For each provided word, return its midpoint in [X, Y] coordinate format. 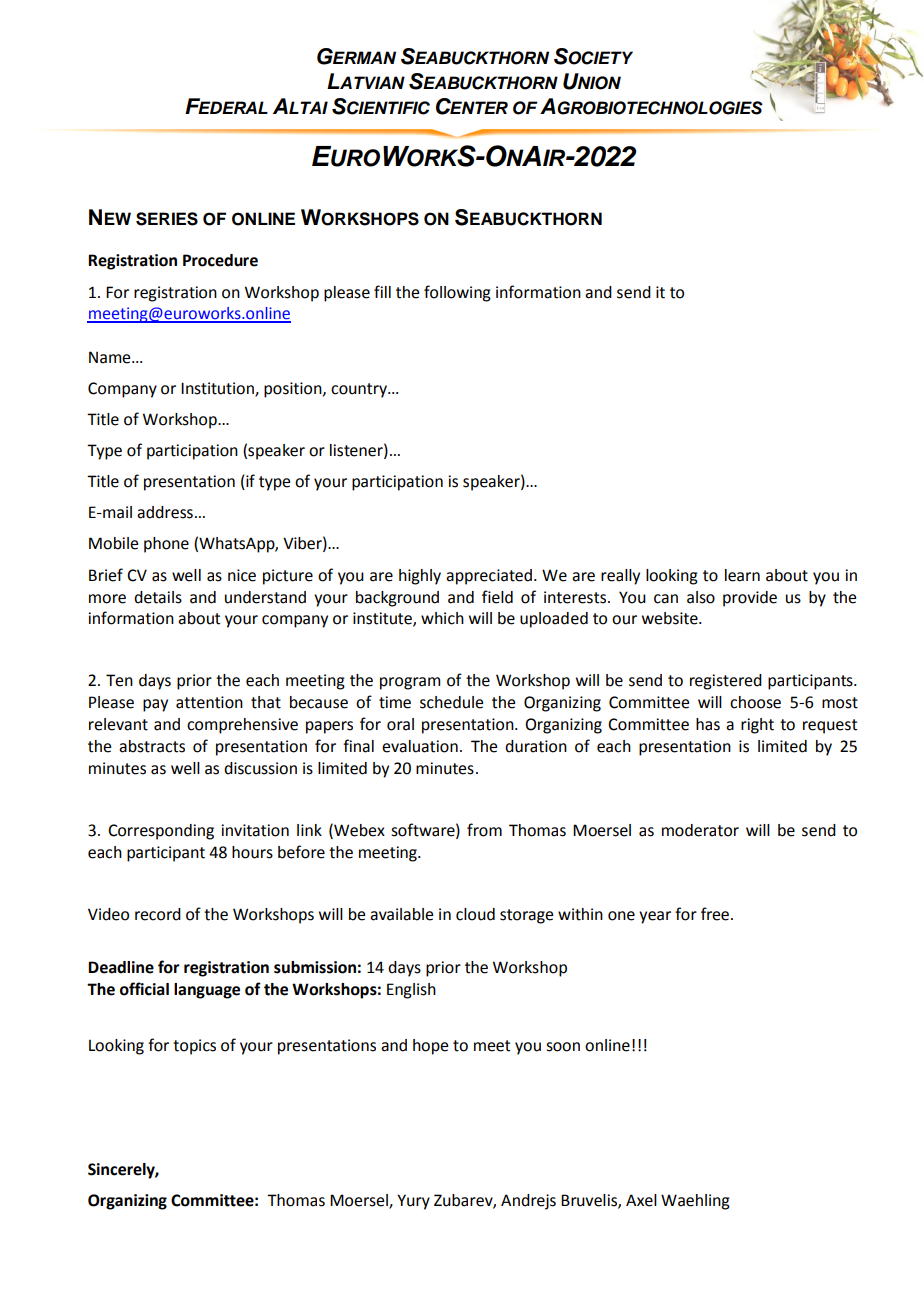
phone [166, 545]
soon [563, 1047]
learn [742, 575]
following [457, 293]
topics [194, 1047]
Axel [641, 1200]
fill [382, 291]
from [484, 830]
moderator [700, 830]
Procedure [220, 260]
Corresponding [161, 832]
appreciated [490, 577]
